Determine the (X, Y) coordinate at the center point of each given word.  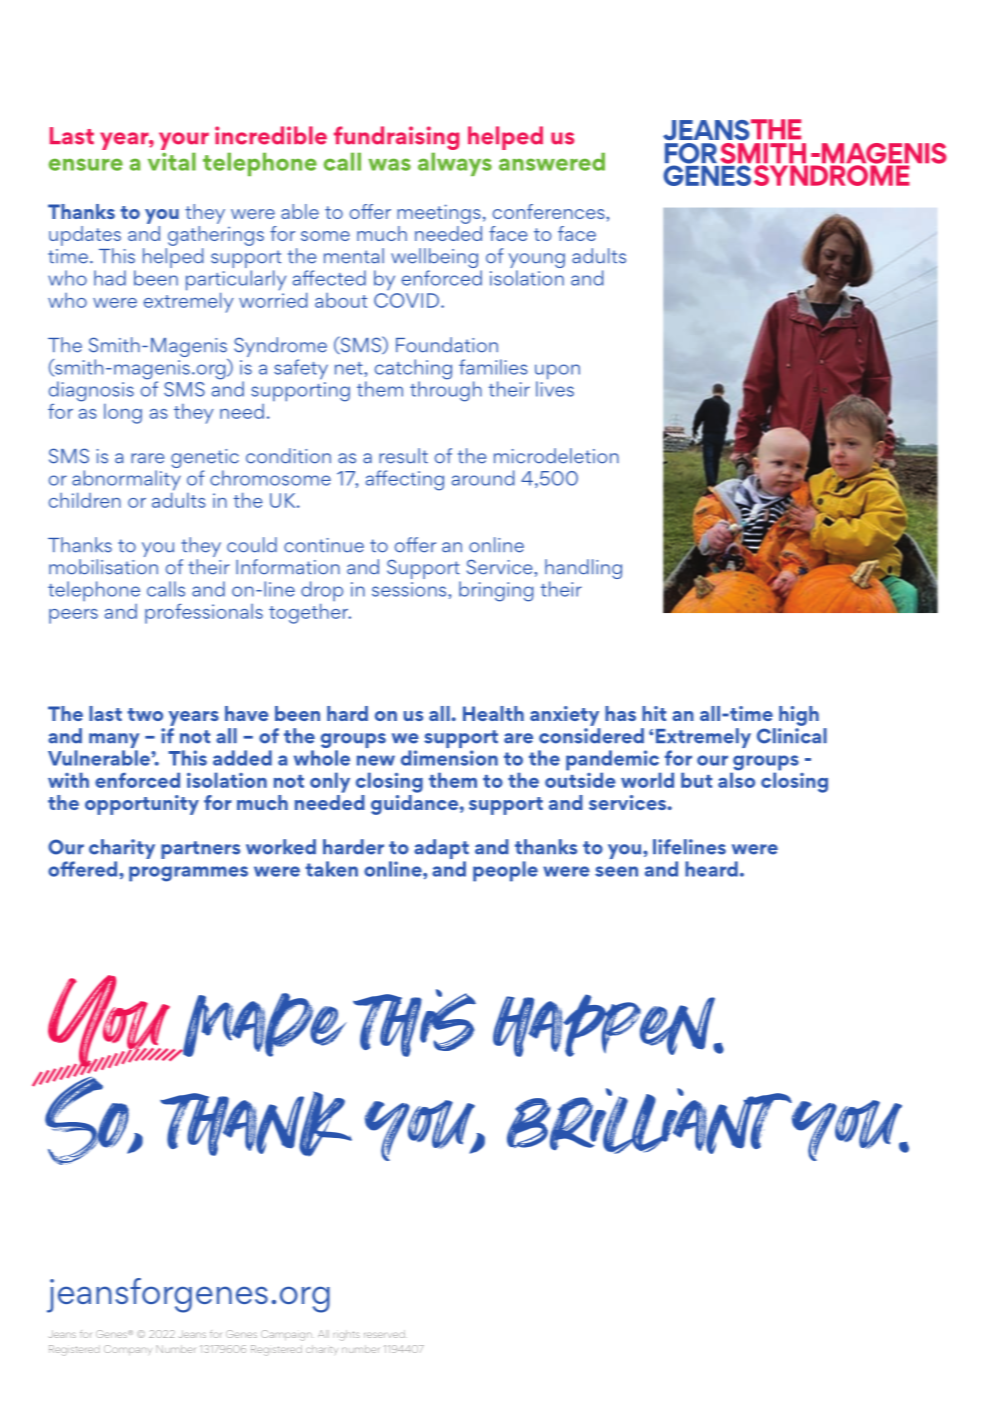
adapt (441, 850)
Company (128, 1350)
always (455, 164)
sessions (410, 589)
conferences (550, 211)
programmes (188, 874)
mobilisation (103, 567)
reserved (385, 1334)
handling (583, 570)
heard (711, 869)
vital (172, 162)
